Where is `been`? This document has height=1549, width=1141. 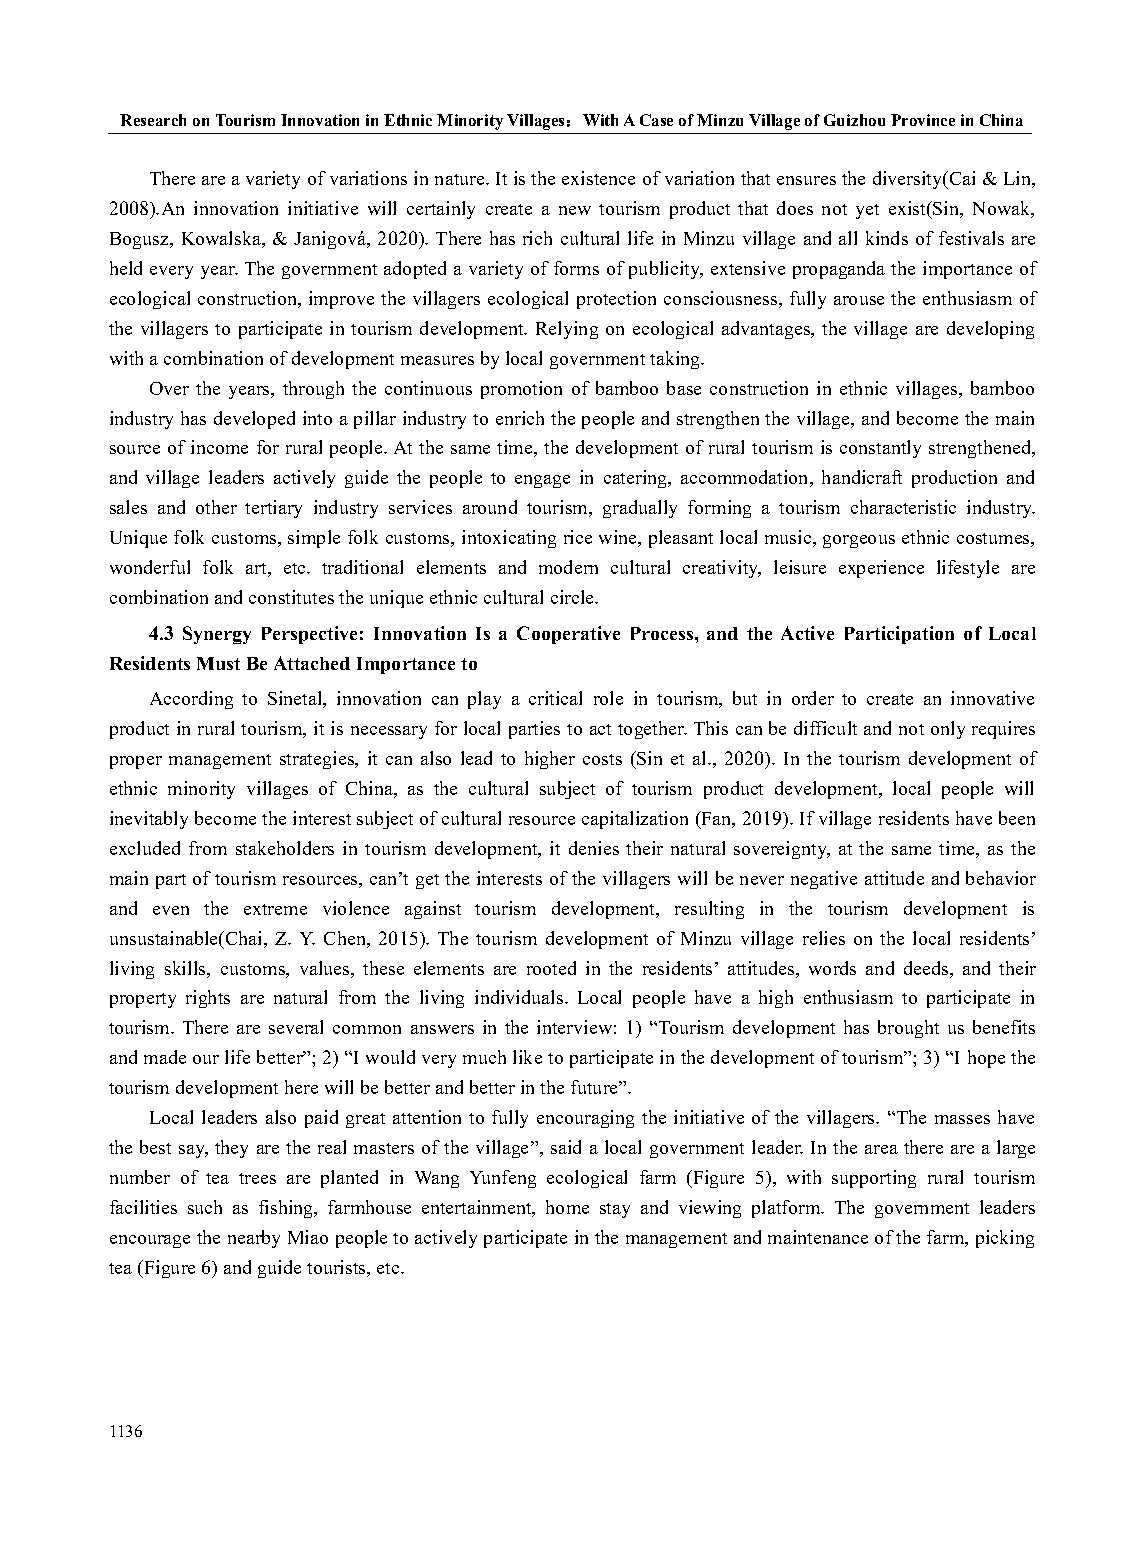
been is located at coordinates (1017, 818).
